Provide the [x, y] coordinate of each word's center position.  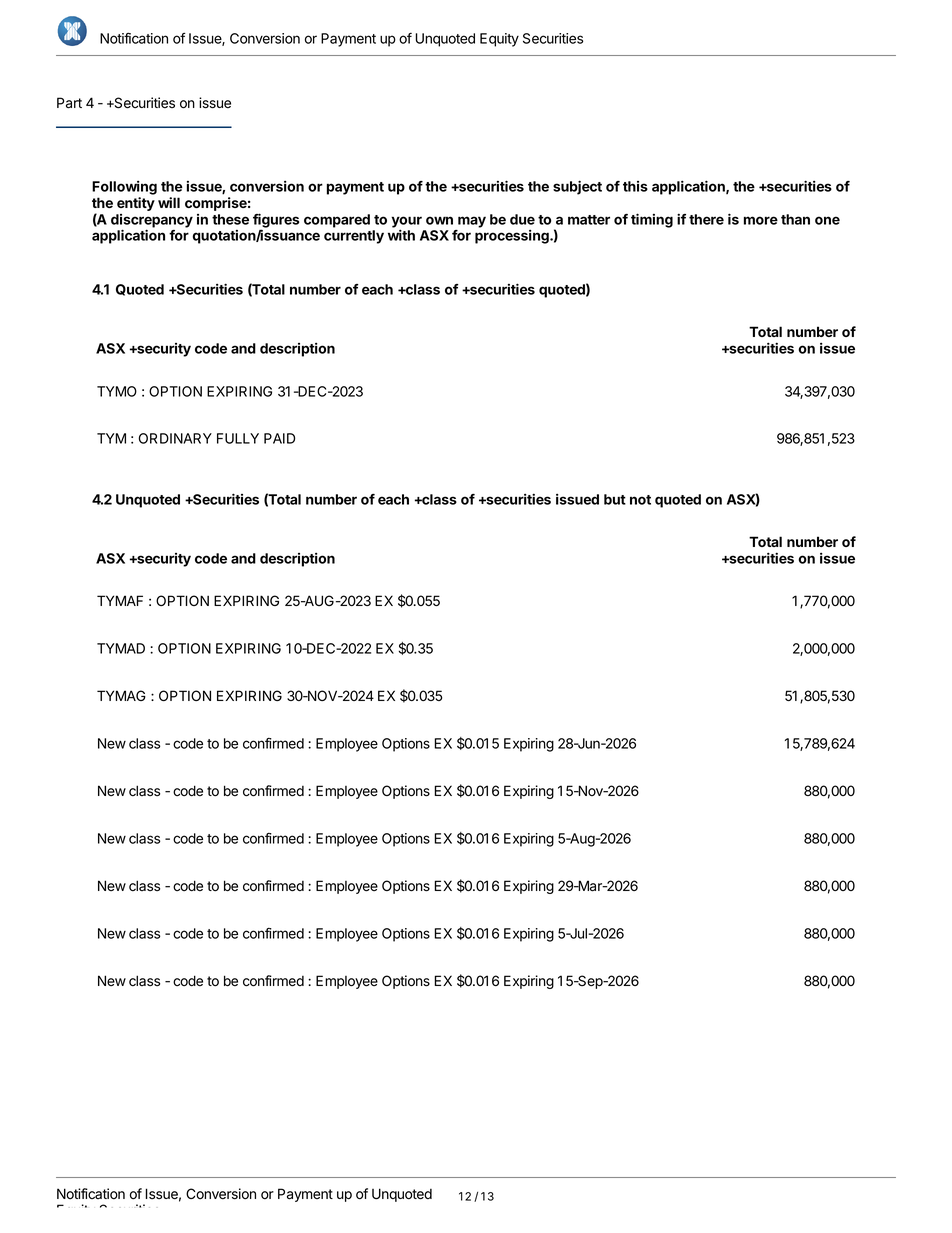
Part [69, 103]
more [761, 220]
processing [513, 237]
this [635, 186]
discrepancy [152, 222]
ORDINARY [175, 438]
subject [577, 187]
